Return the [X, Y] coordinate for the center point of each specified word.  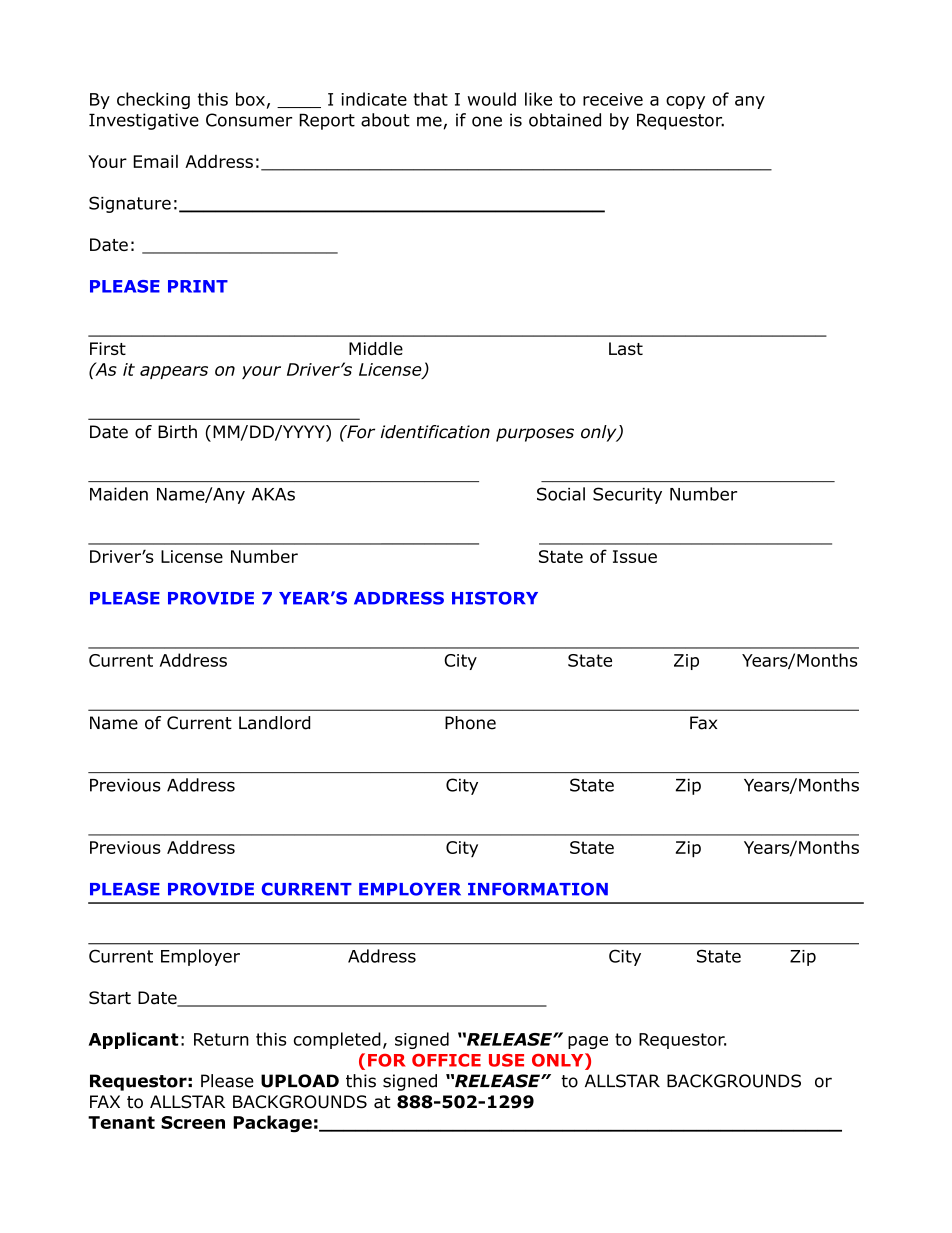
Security [627, 495]
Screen [193, 1122]
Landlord [274, 723]
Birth [177, 432]
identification [435, 432]
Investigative [144, 121]
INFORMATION [538, 889]
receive [613, 99]
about [385, 120]
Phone [470, 723]
